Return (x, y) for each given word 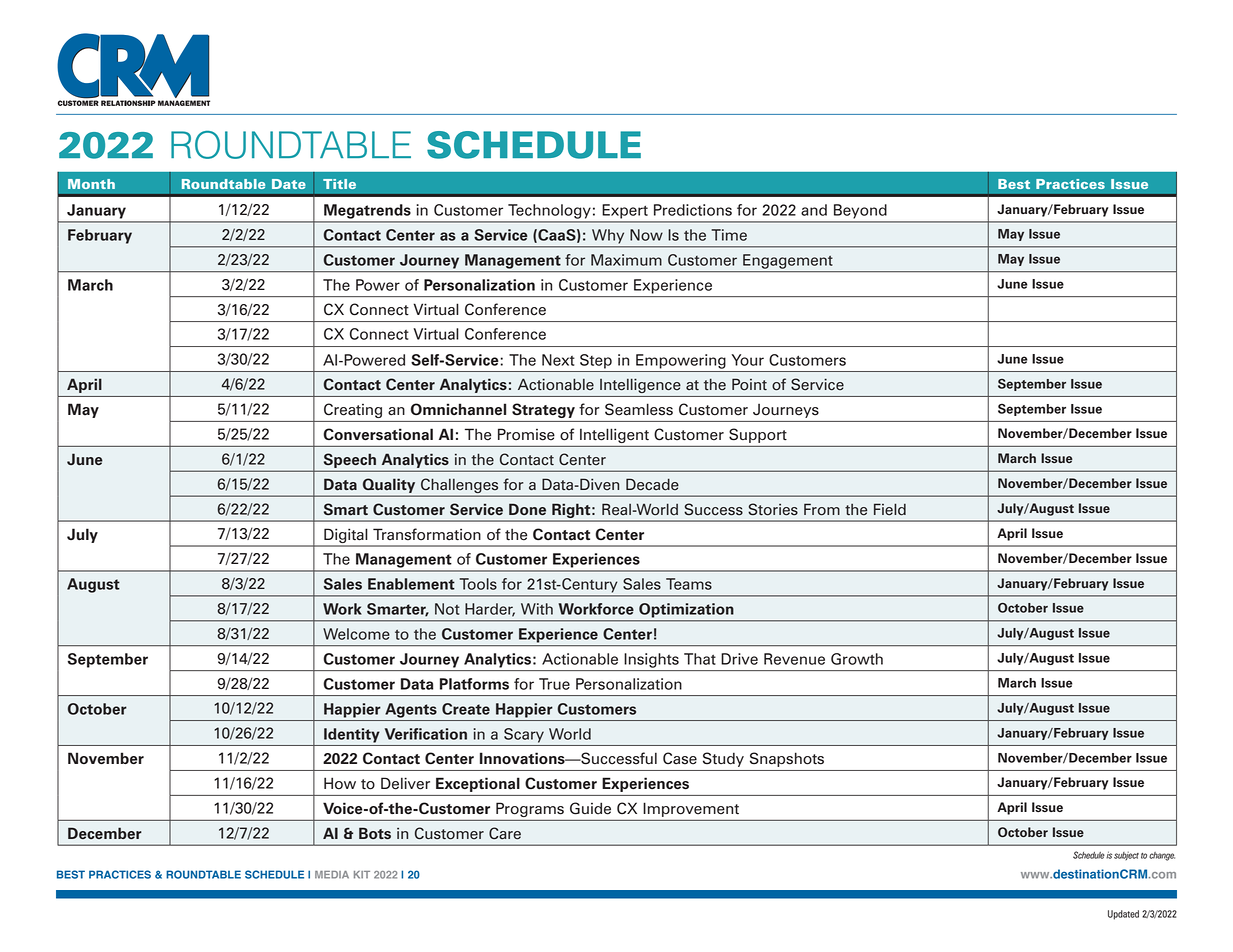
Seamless (639, 409)
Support (758, 435)
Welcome (356, 634)
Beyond (860, 211)
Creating (353, 410)
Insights (652, 660)
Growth (857, 659)
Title (339, 184)
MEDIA (332, 875)
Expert (625, 211)
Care (505, 833)
